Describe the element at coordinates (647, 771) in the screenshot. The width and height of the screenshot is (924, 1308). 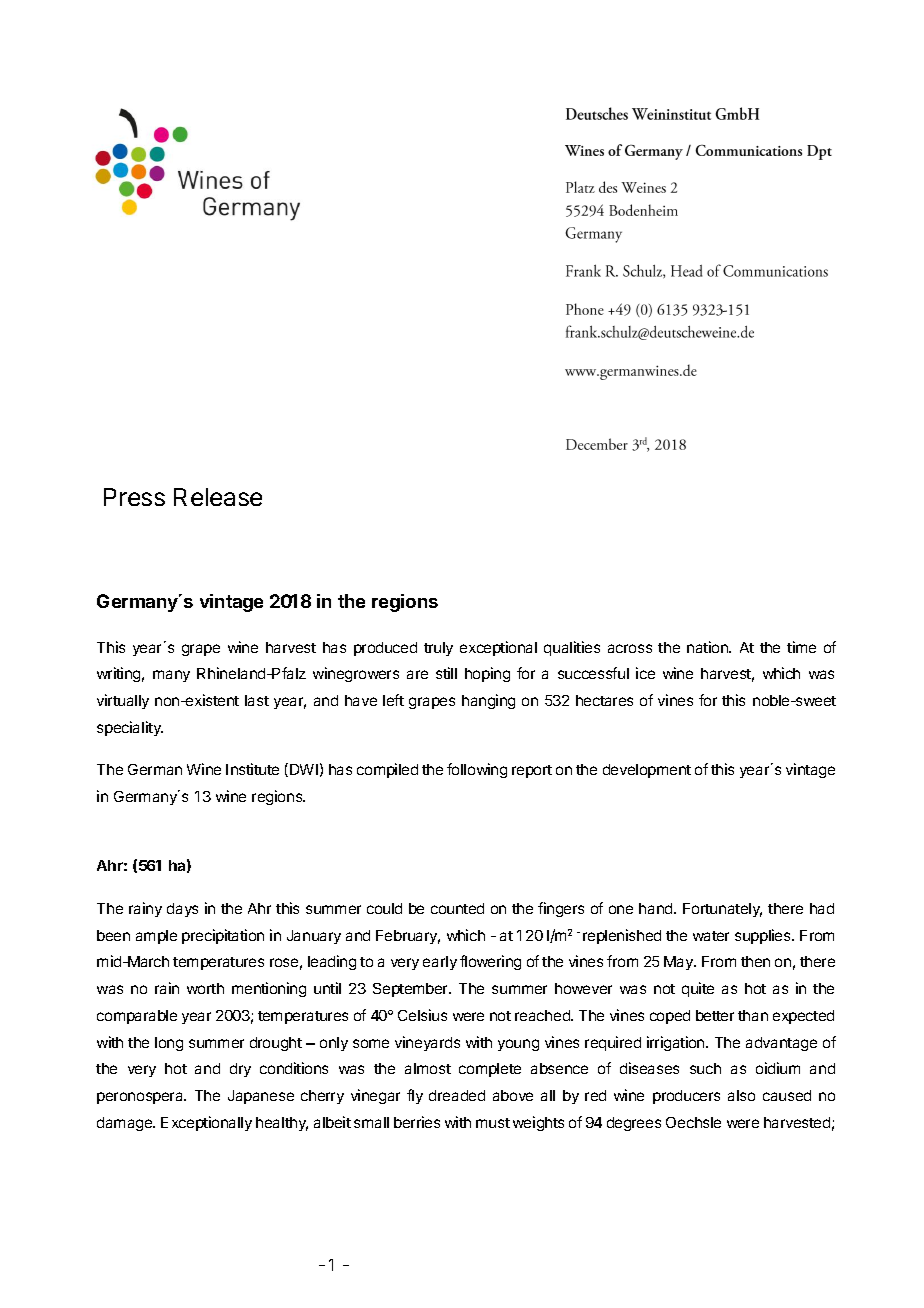
I see `development` at that location.
